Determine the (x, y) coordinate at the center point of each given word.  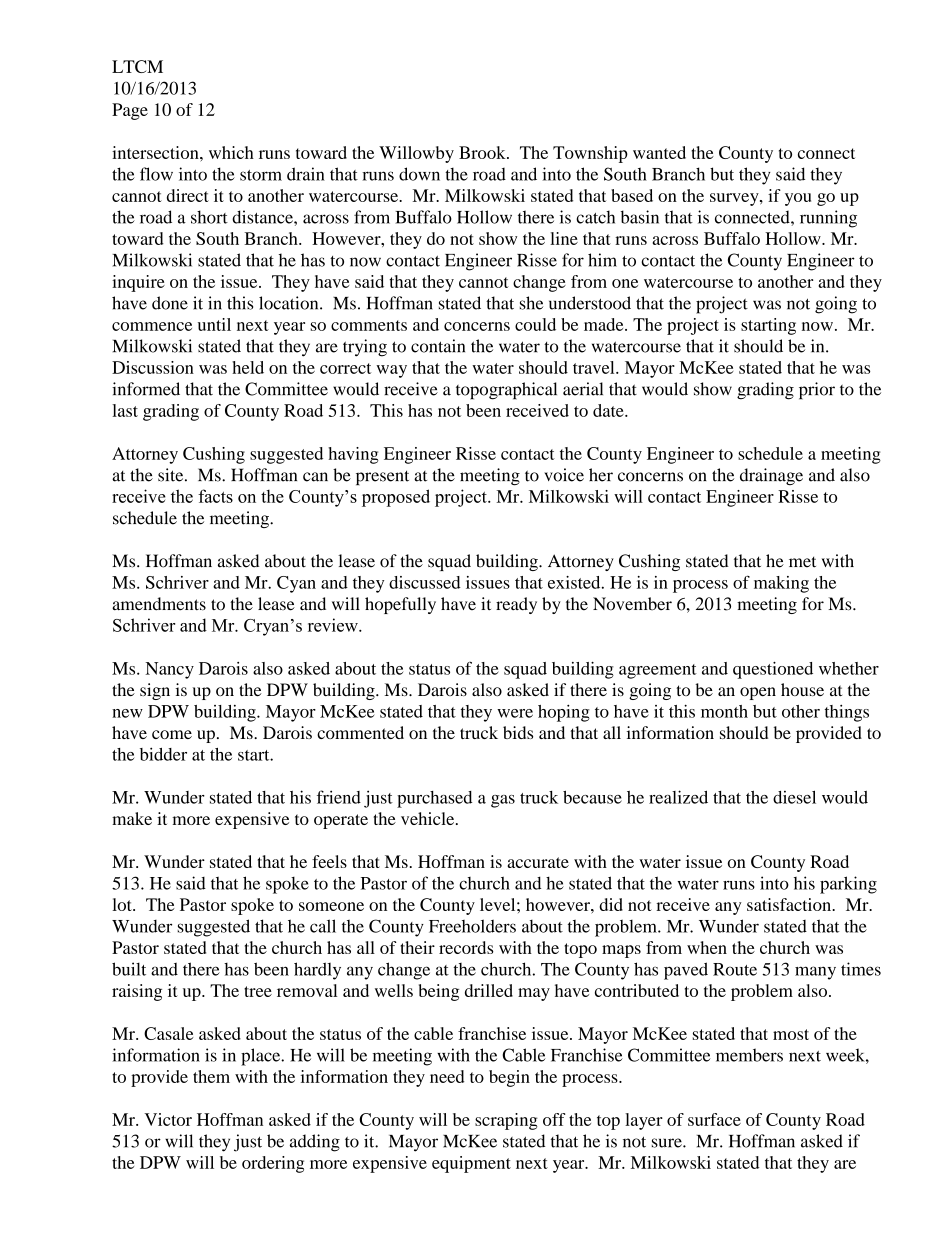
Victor (168, 1119)
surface (714, 1119)
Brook (483, 152)
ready (516, 605)
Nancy (169, 670)
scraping (506, 1121)
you (798, 199)
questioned (773, 670)
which (231, 152)
